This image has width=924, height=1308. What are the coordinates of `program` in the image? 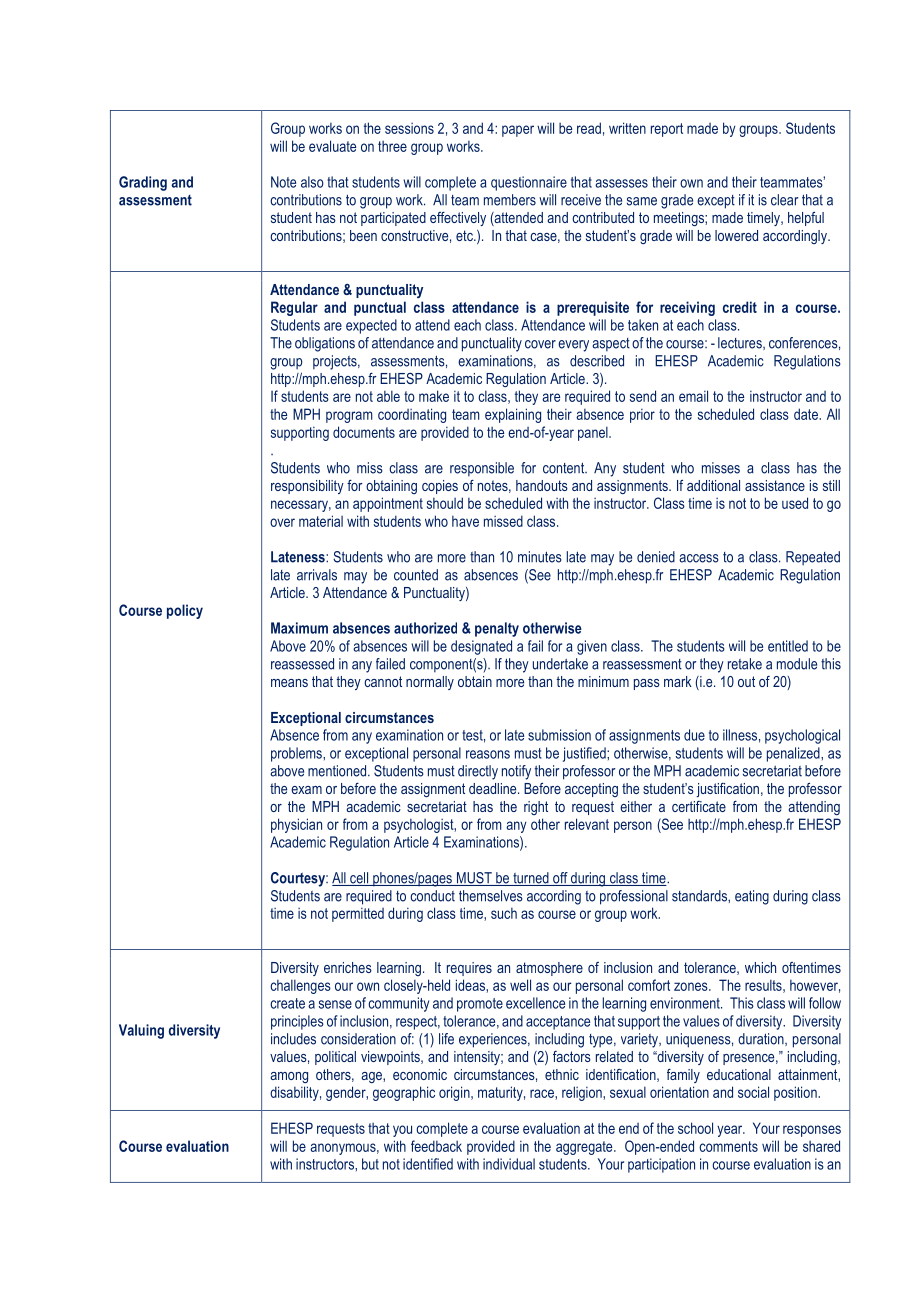 It's located at (349, 417).
